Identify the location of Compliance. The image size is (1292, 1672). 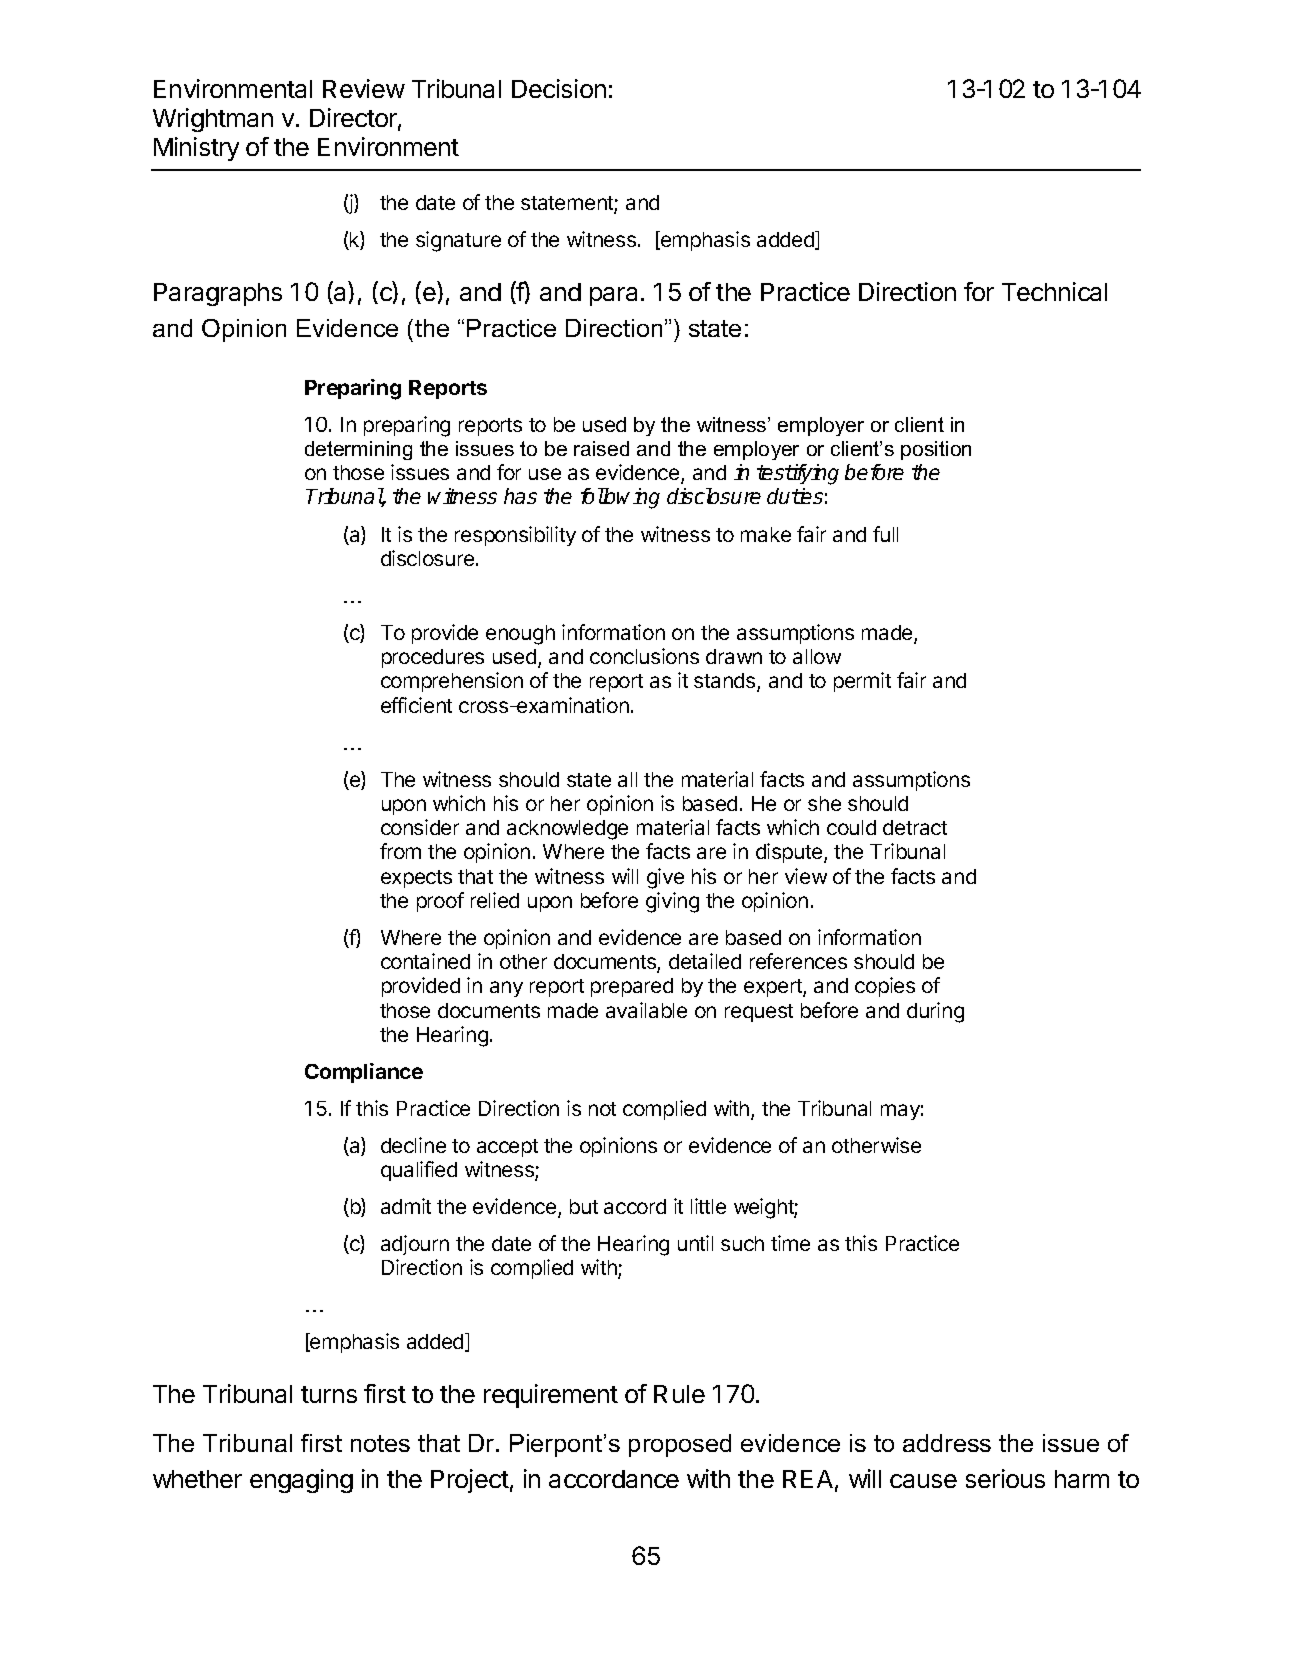
(364, 1073).
